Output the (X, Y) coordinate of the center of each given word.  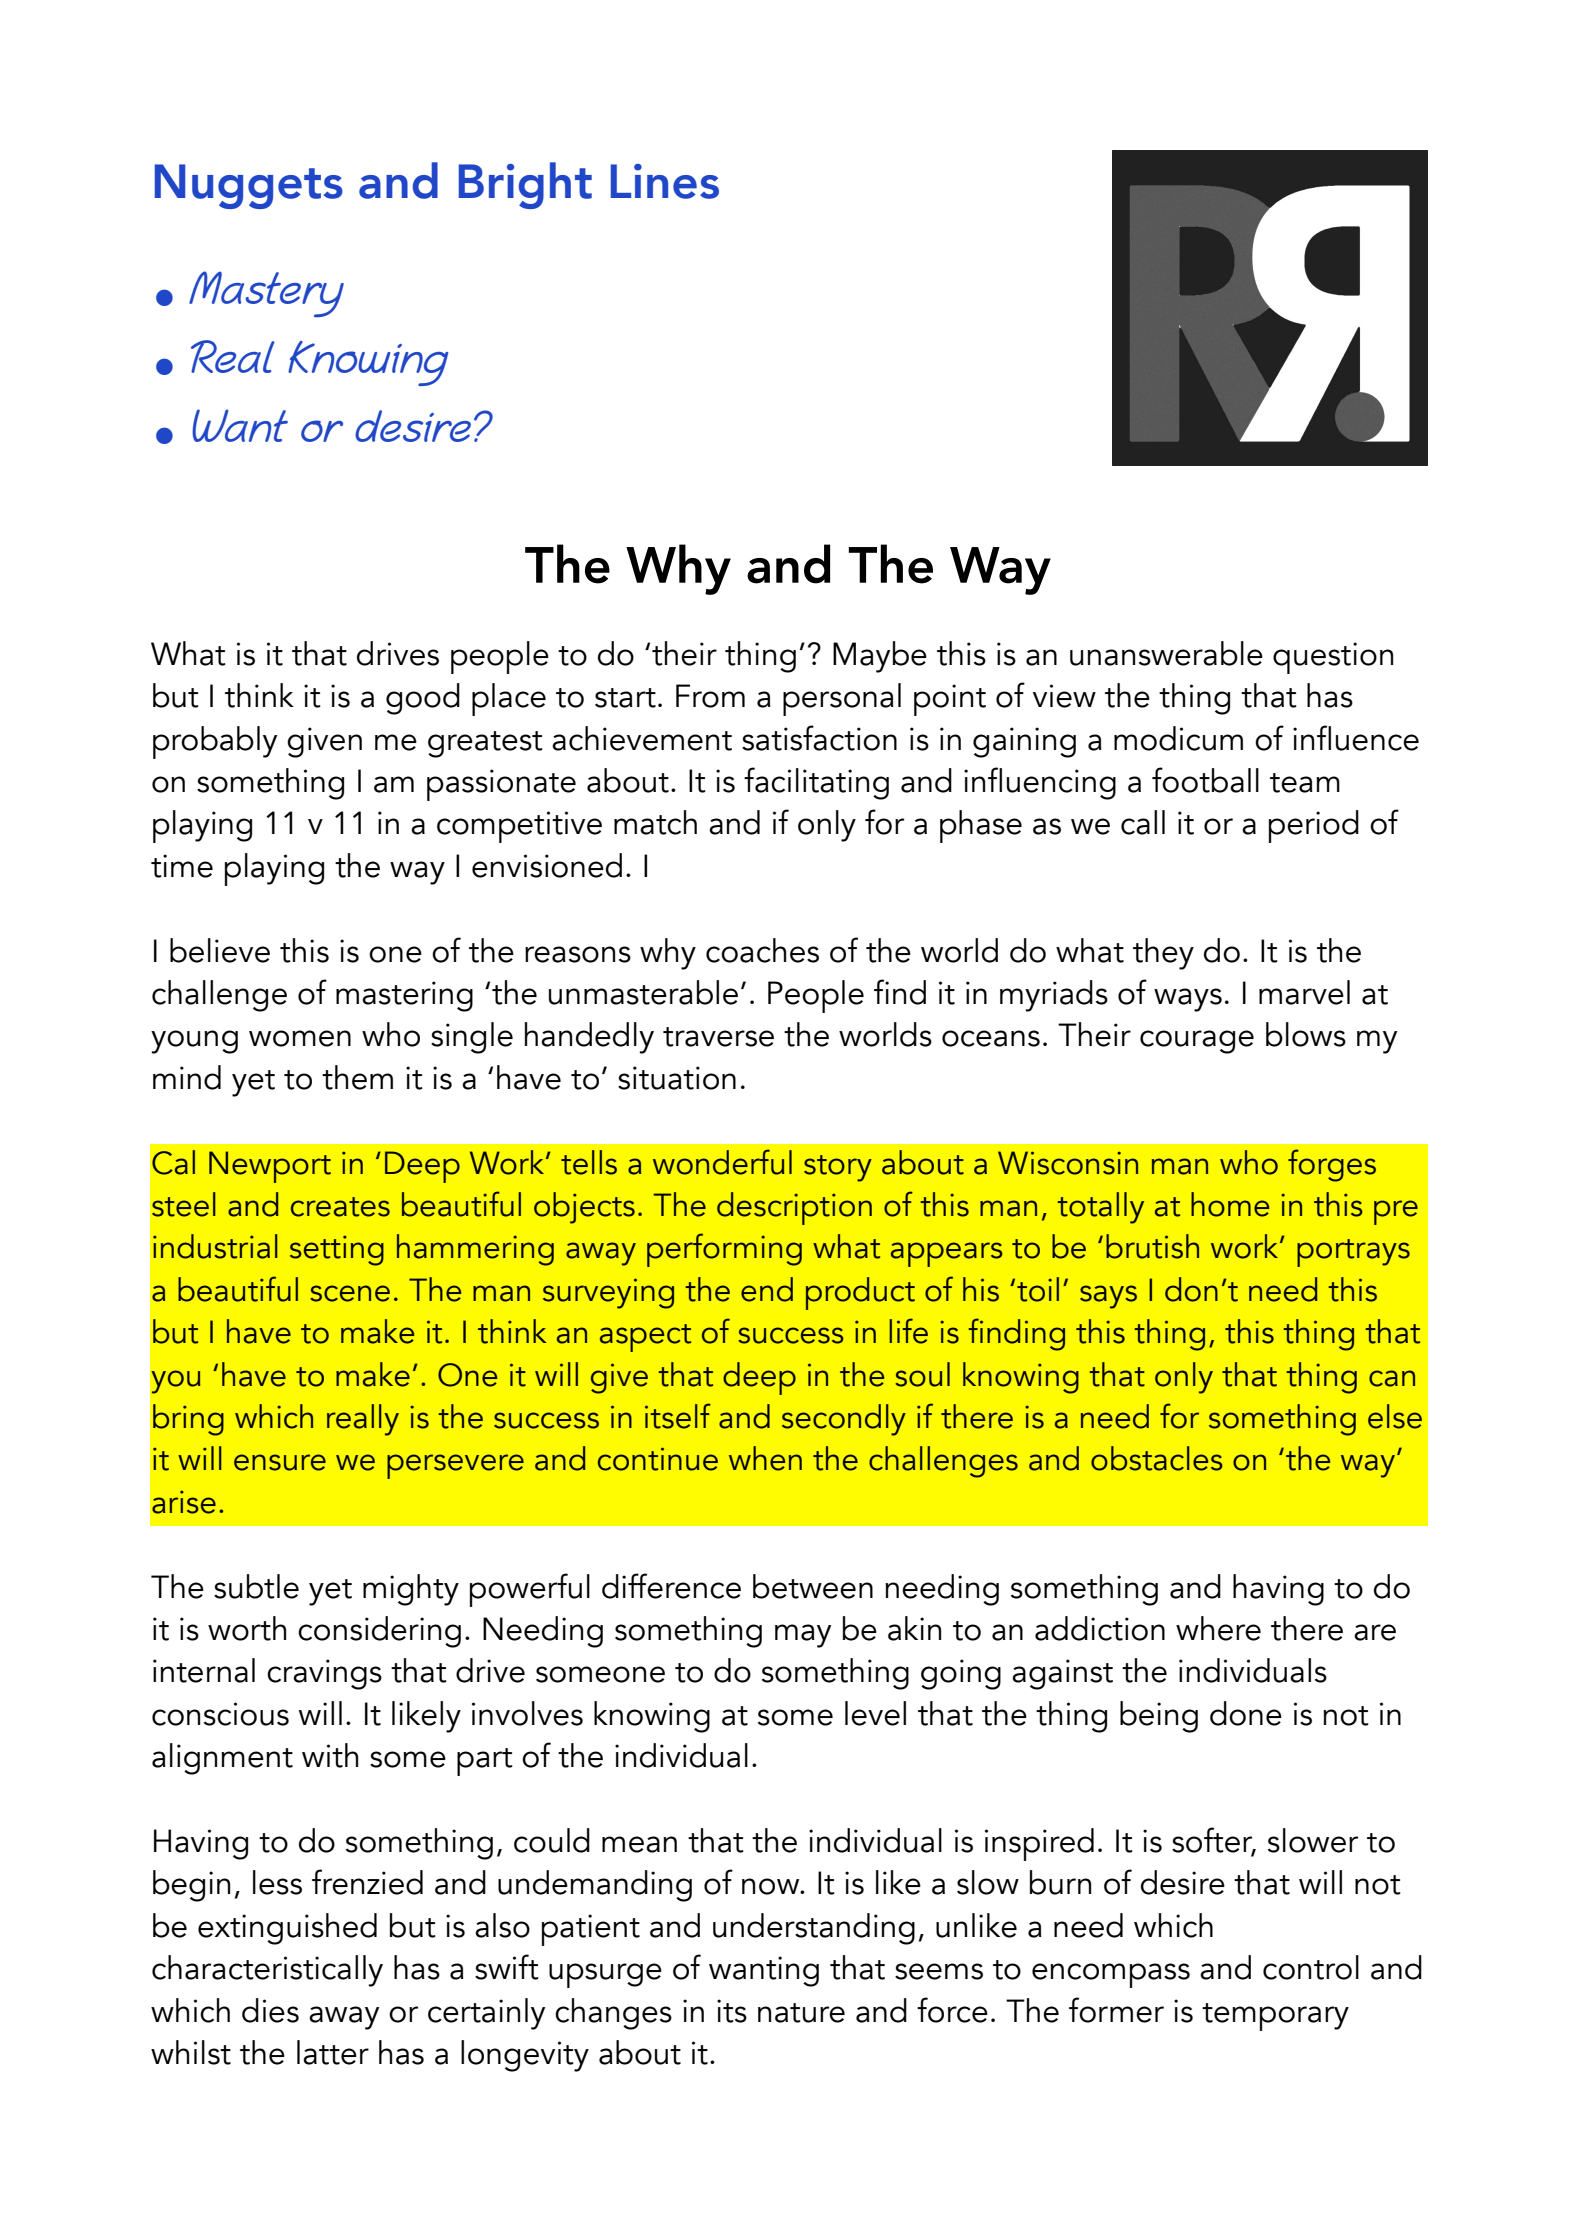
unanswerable (1166, 653)
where (1218, 1628)
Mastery (266, 294)
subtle (256, 1586)
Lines (665, 181)
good (423, 699)
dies (270, 2010)
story (838, 1168)
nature (801, 2013)
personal (842, 699)
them (357, 1077)
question (1333, 658)
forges (1332, 1165)
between (813, 1586)
